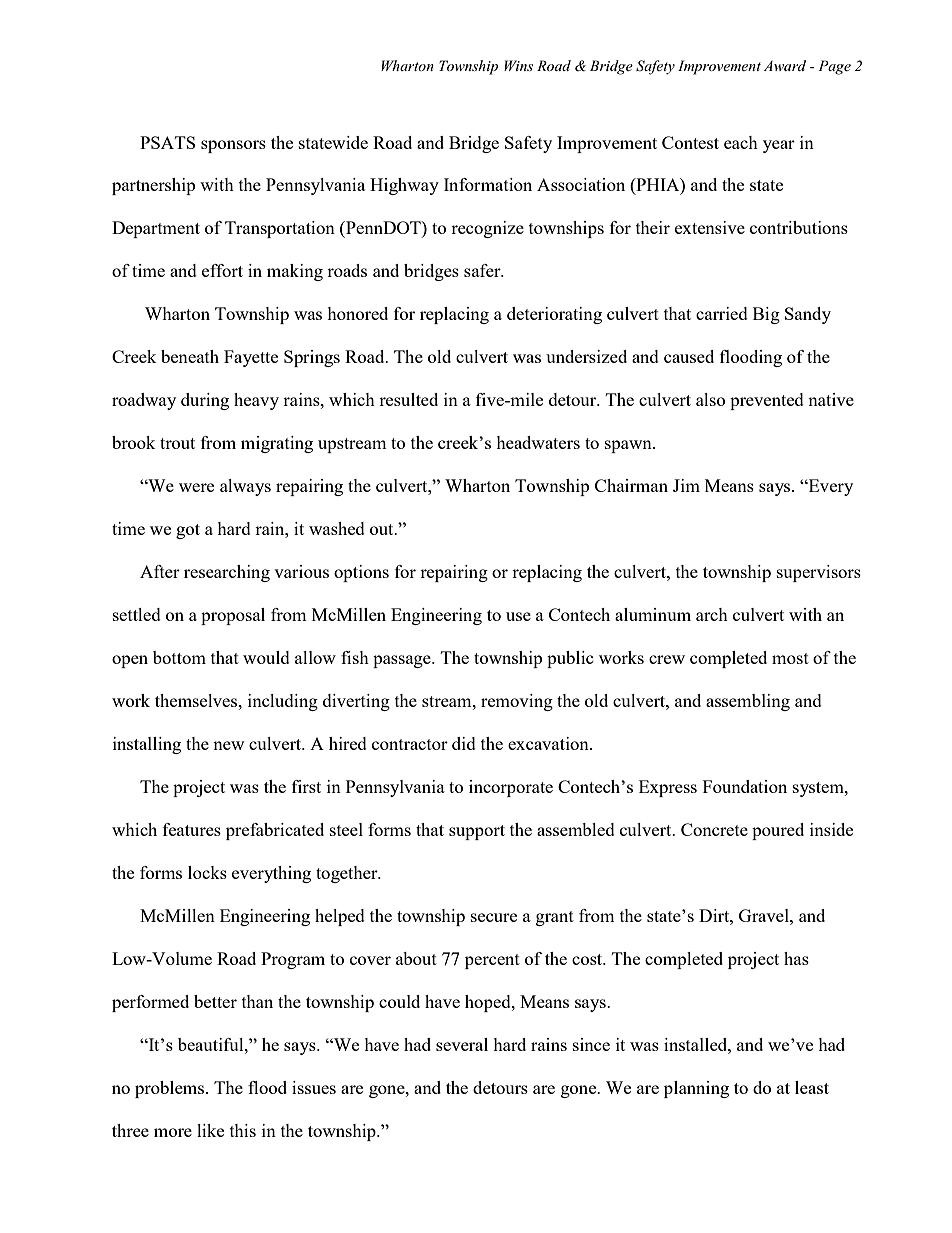 The image size is (952, 1233). I want to click on like, so click(210, 1130).
